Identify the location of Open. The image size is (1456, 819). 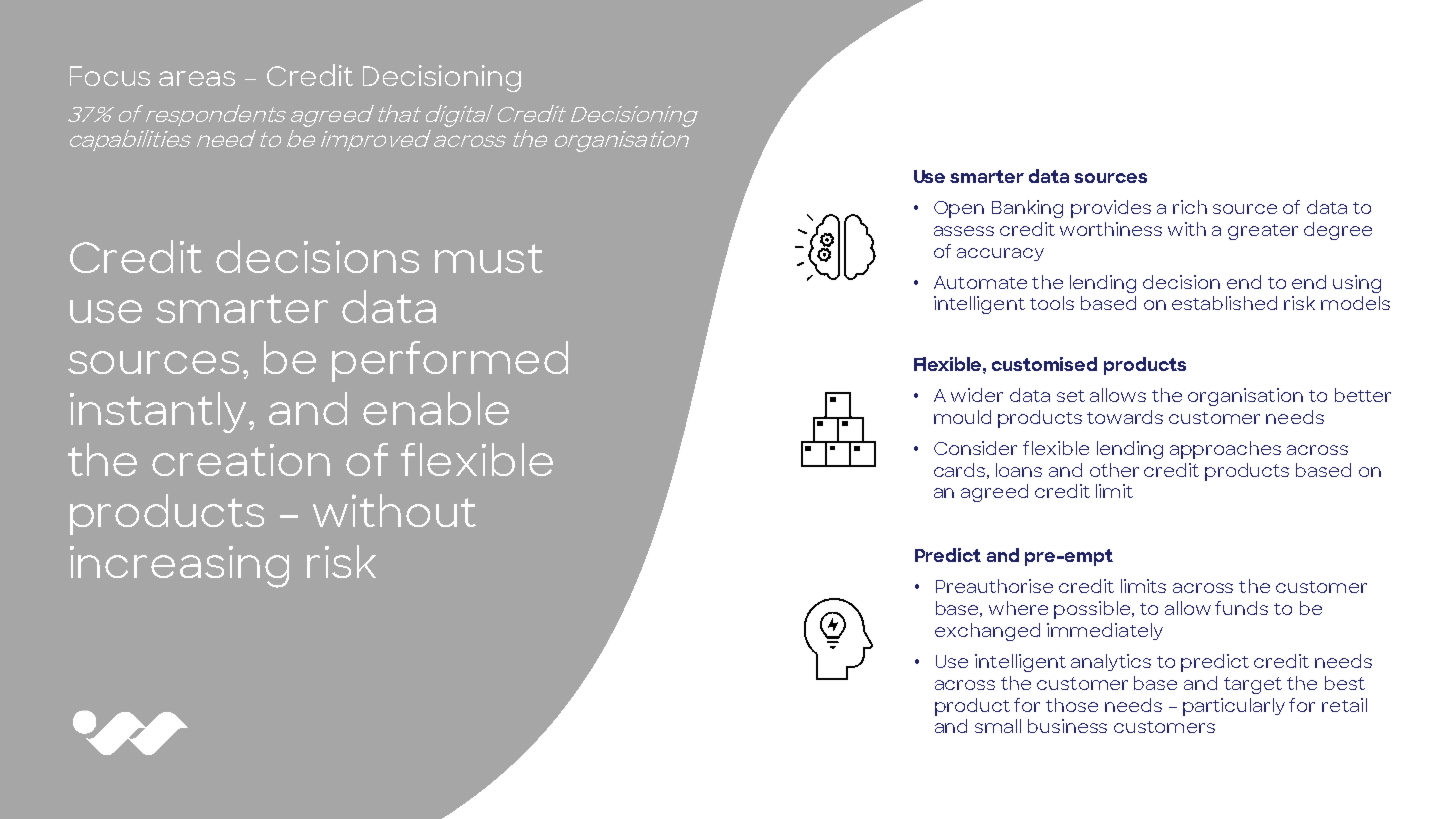
(959, 209).
